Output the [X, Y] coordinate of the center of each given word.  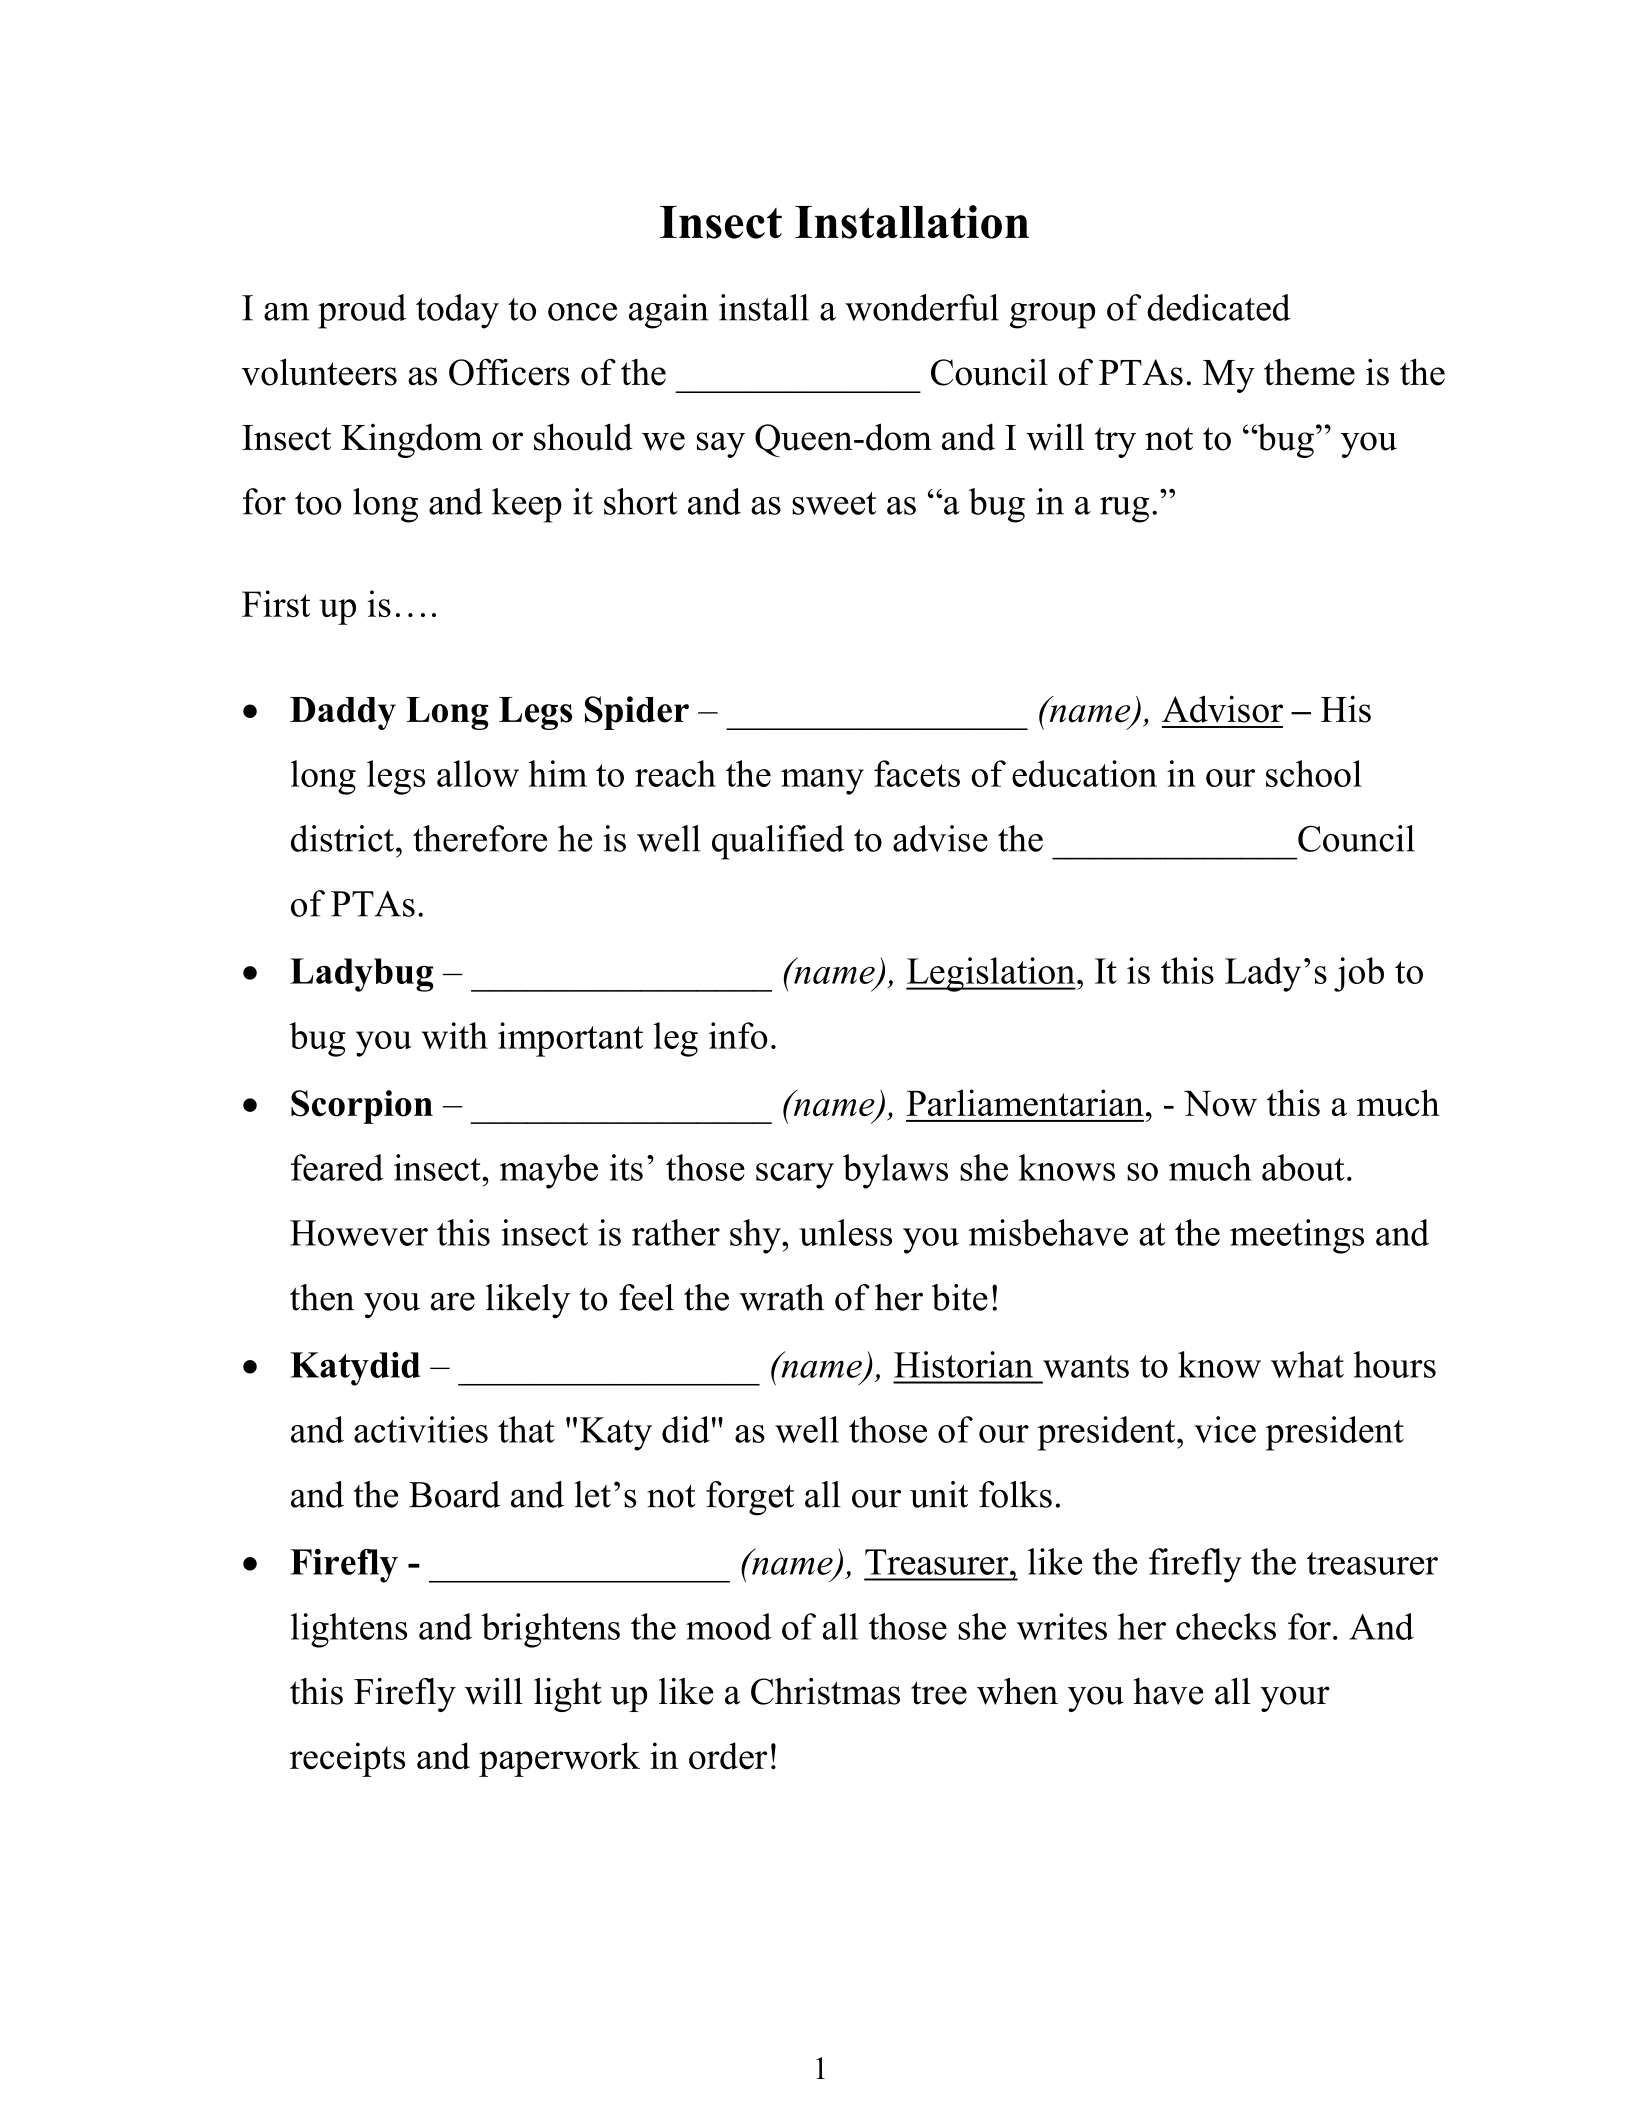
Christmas [825, 1691]
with [454, 1035]
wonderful [922, 307]
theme [1309, 372]
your [1295, 1699]
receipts [347, 1759]
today [457, 311]
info [738, 1035]
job [1359, 974]
